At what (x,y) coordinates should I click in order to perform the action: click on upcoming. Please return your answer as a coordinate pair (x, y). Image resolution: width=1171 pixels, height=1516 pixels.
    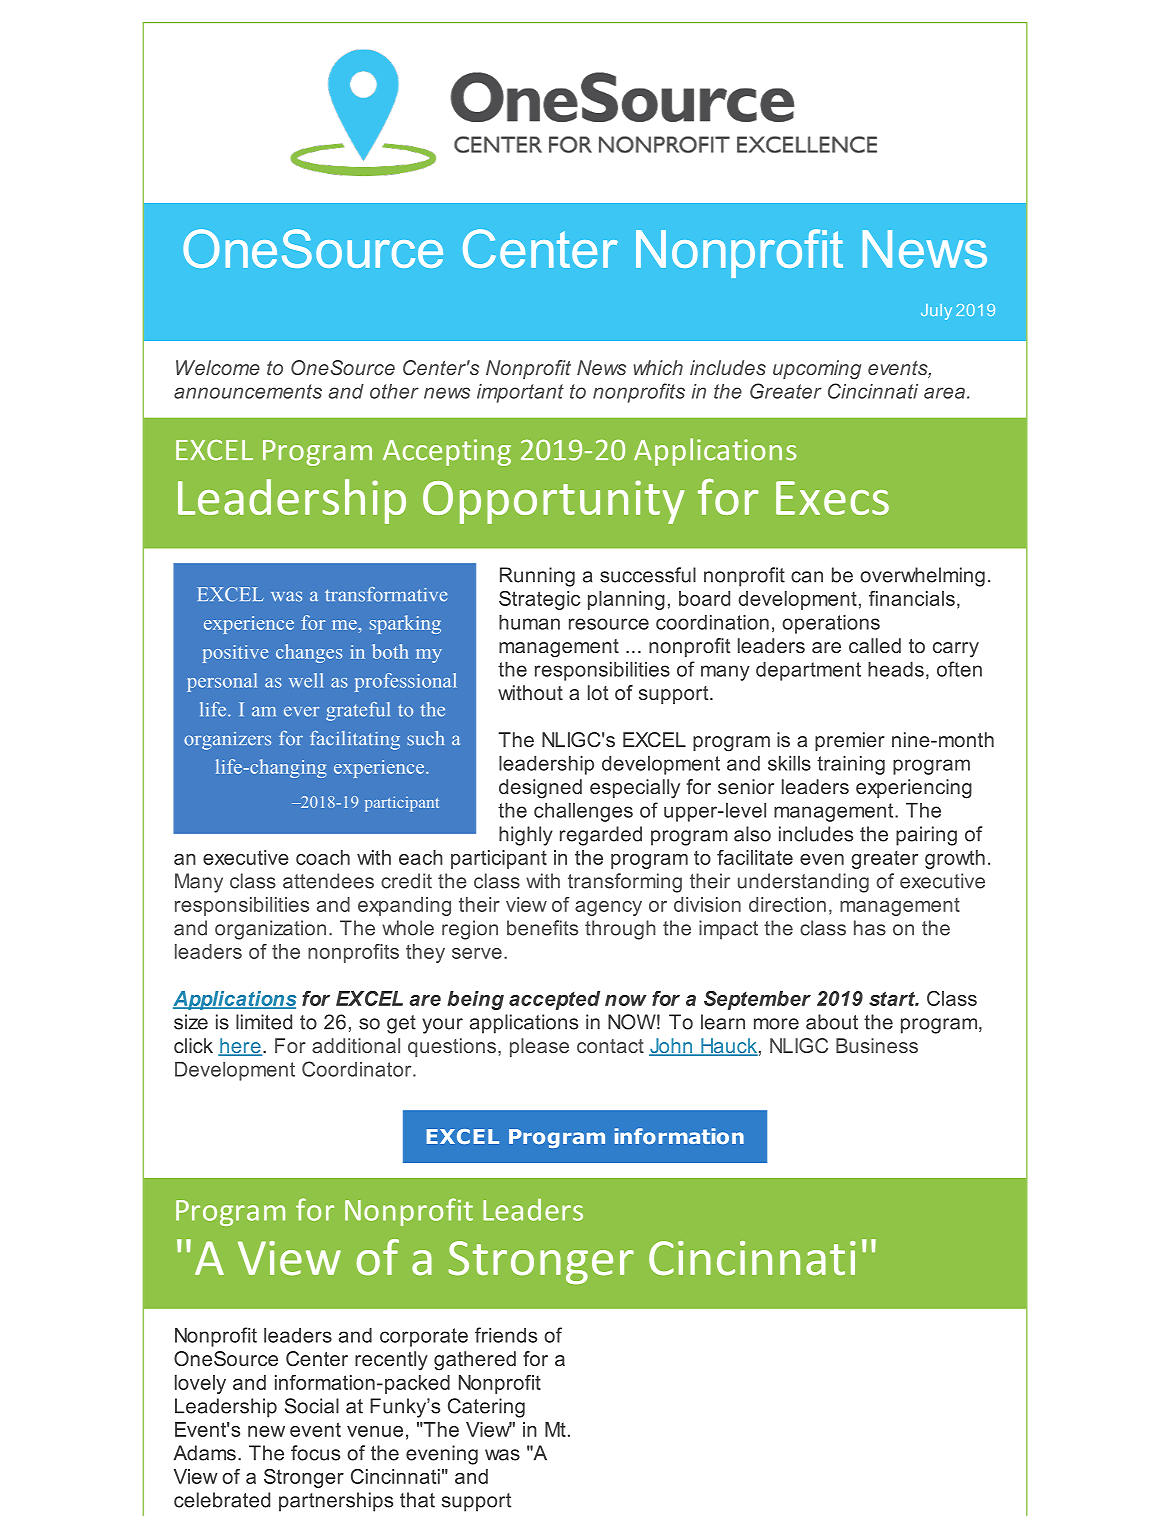
    Looking at the image, I should click on (817, 369).
